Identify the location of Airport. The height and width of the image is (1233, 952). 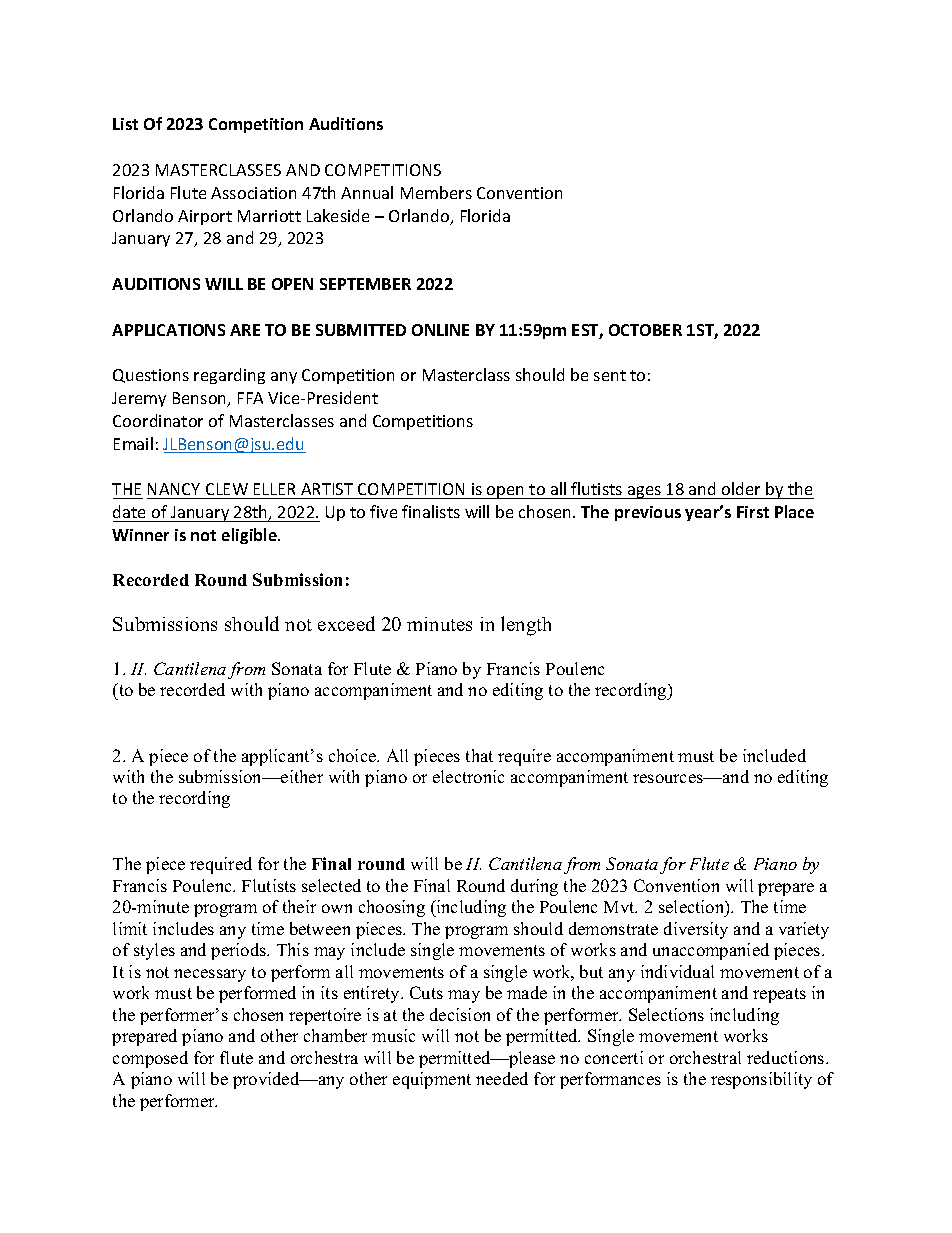
(205, 217).
